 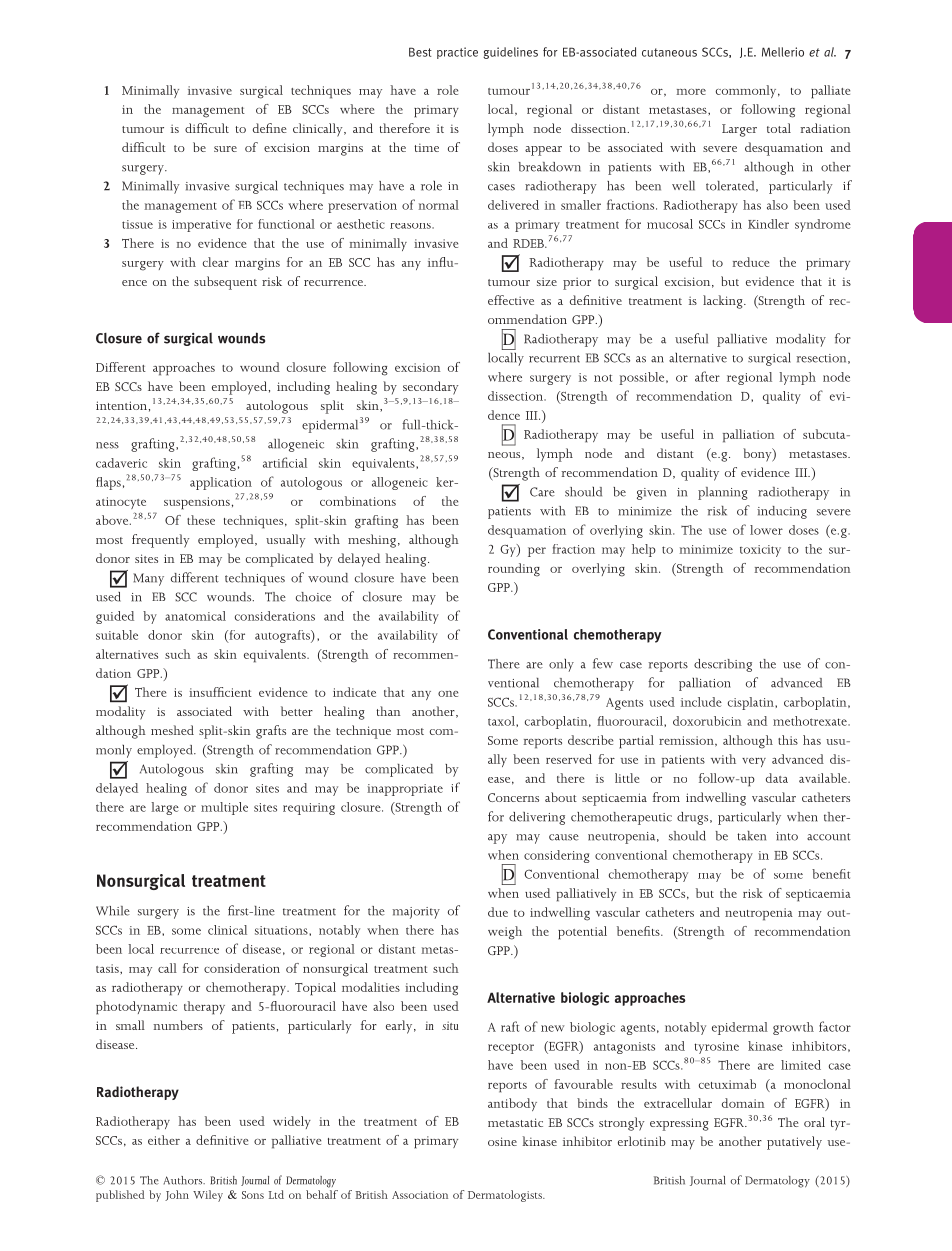 What do you see at coordinates (184, 1180) in the page?
I see `Authors` at bounding box center [184, 1180].
